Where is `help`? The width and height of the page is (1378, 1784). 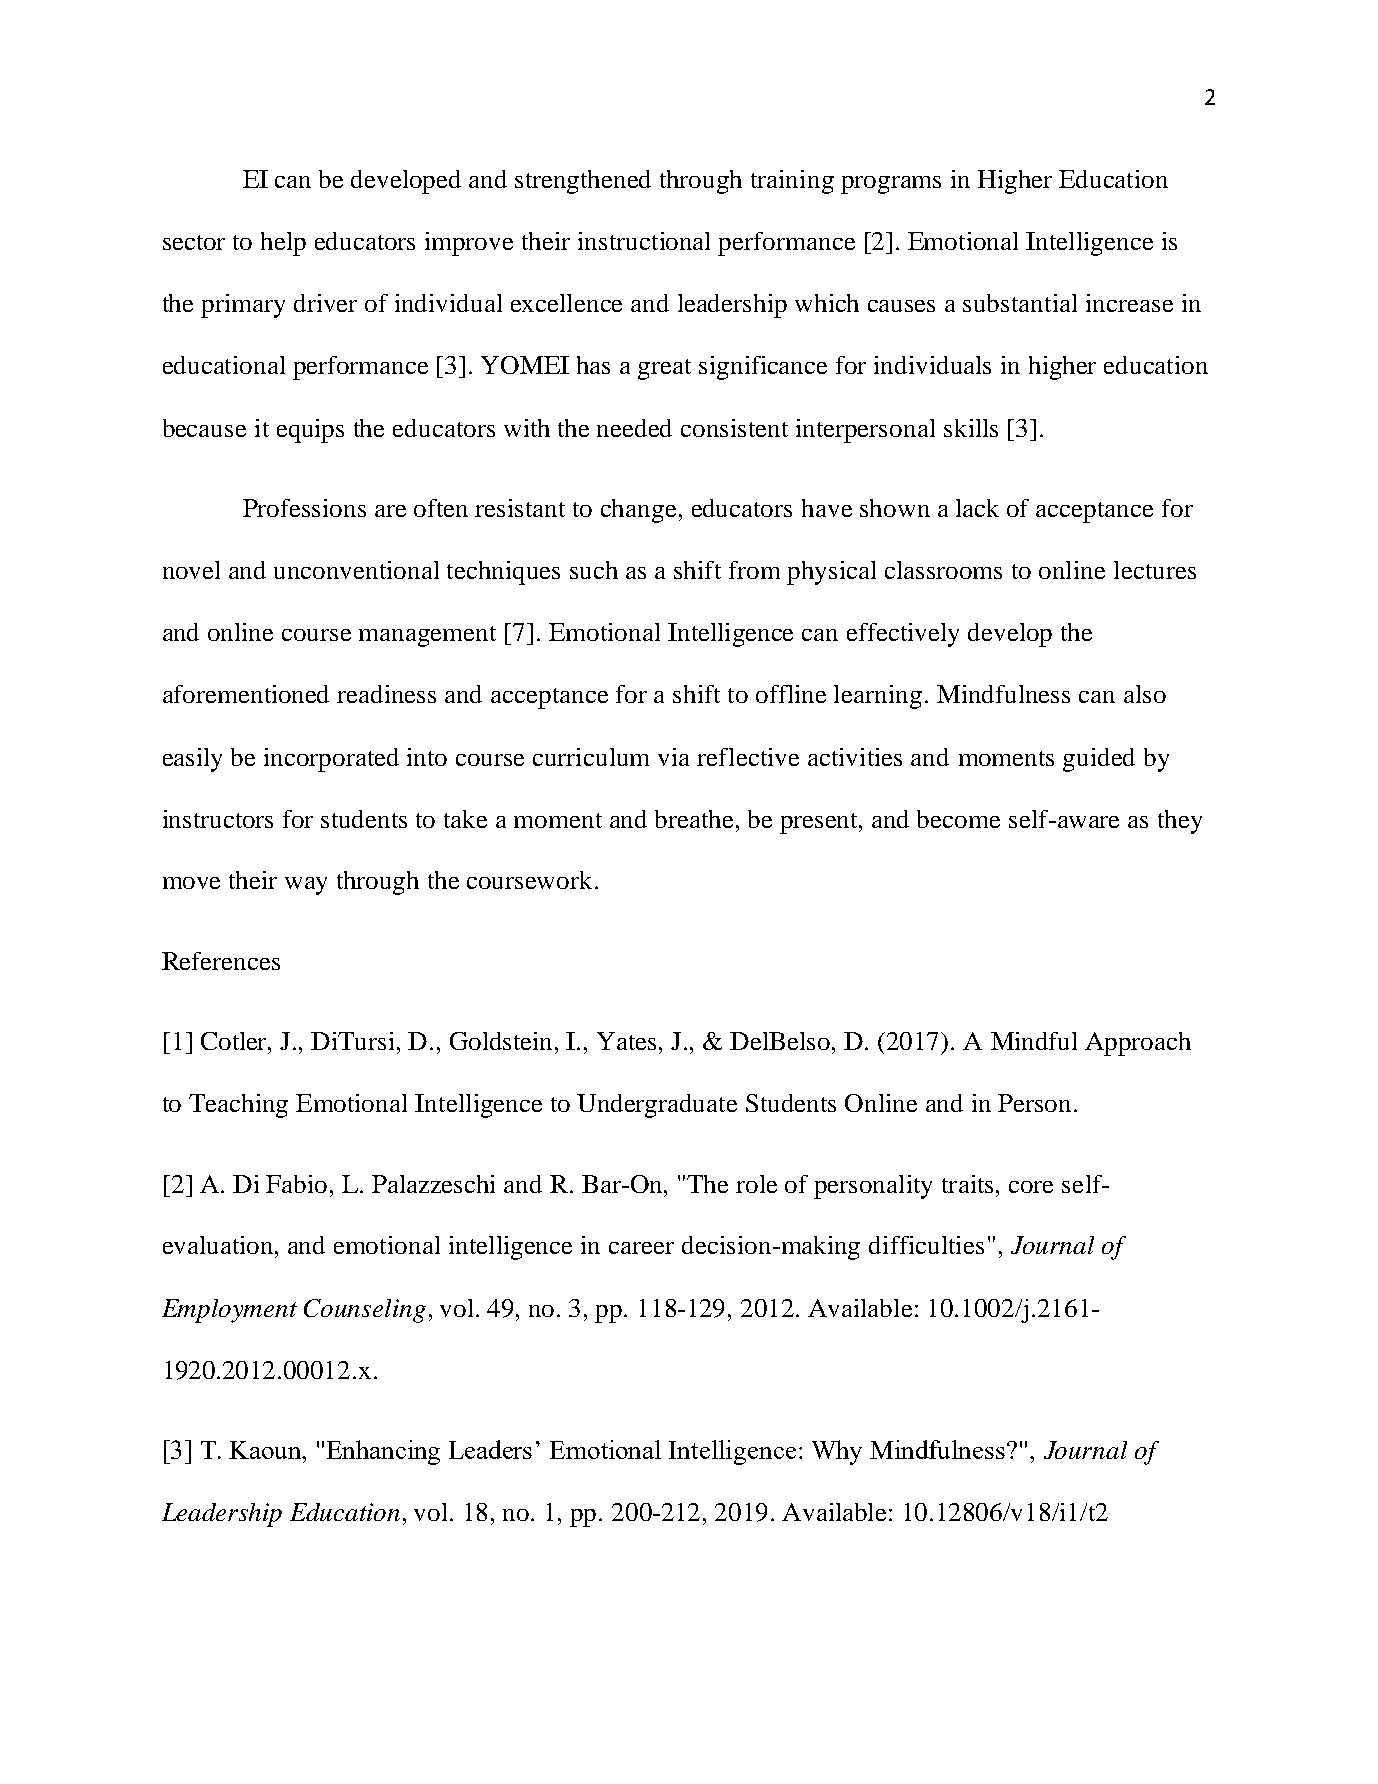 help is located at coordinates (283, 244).
